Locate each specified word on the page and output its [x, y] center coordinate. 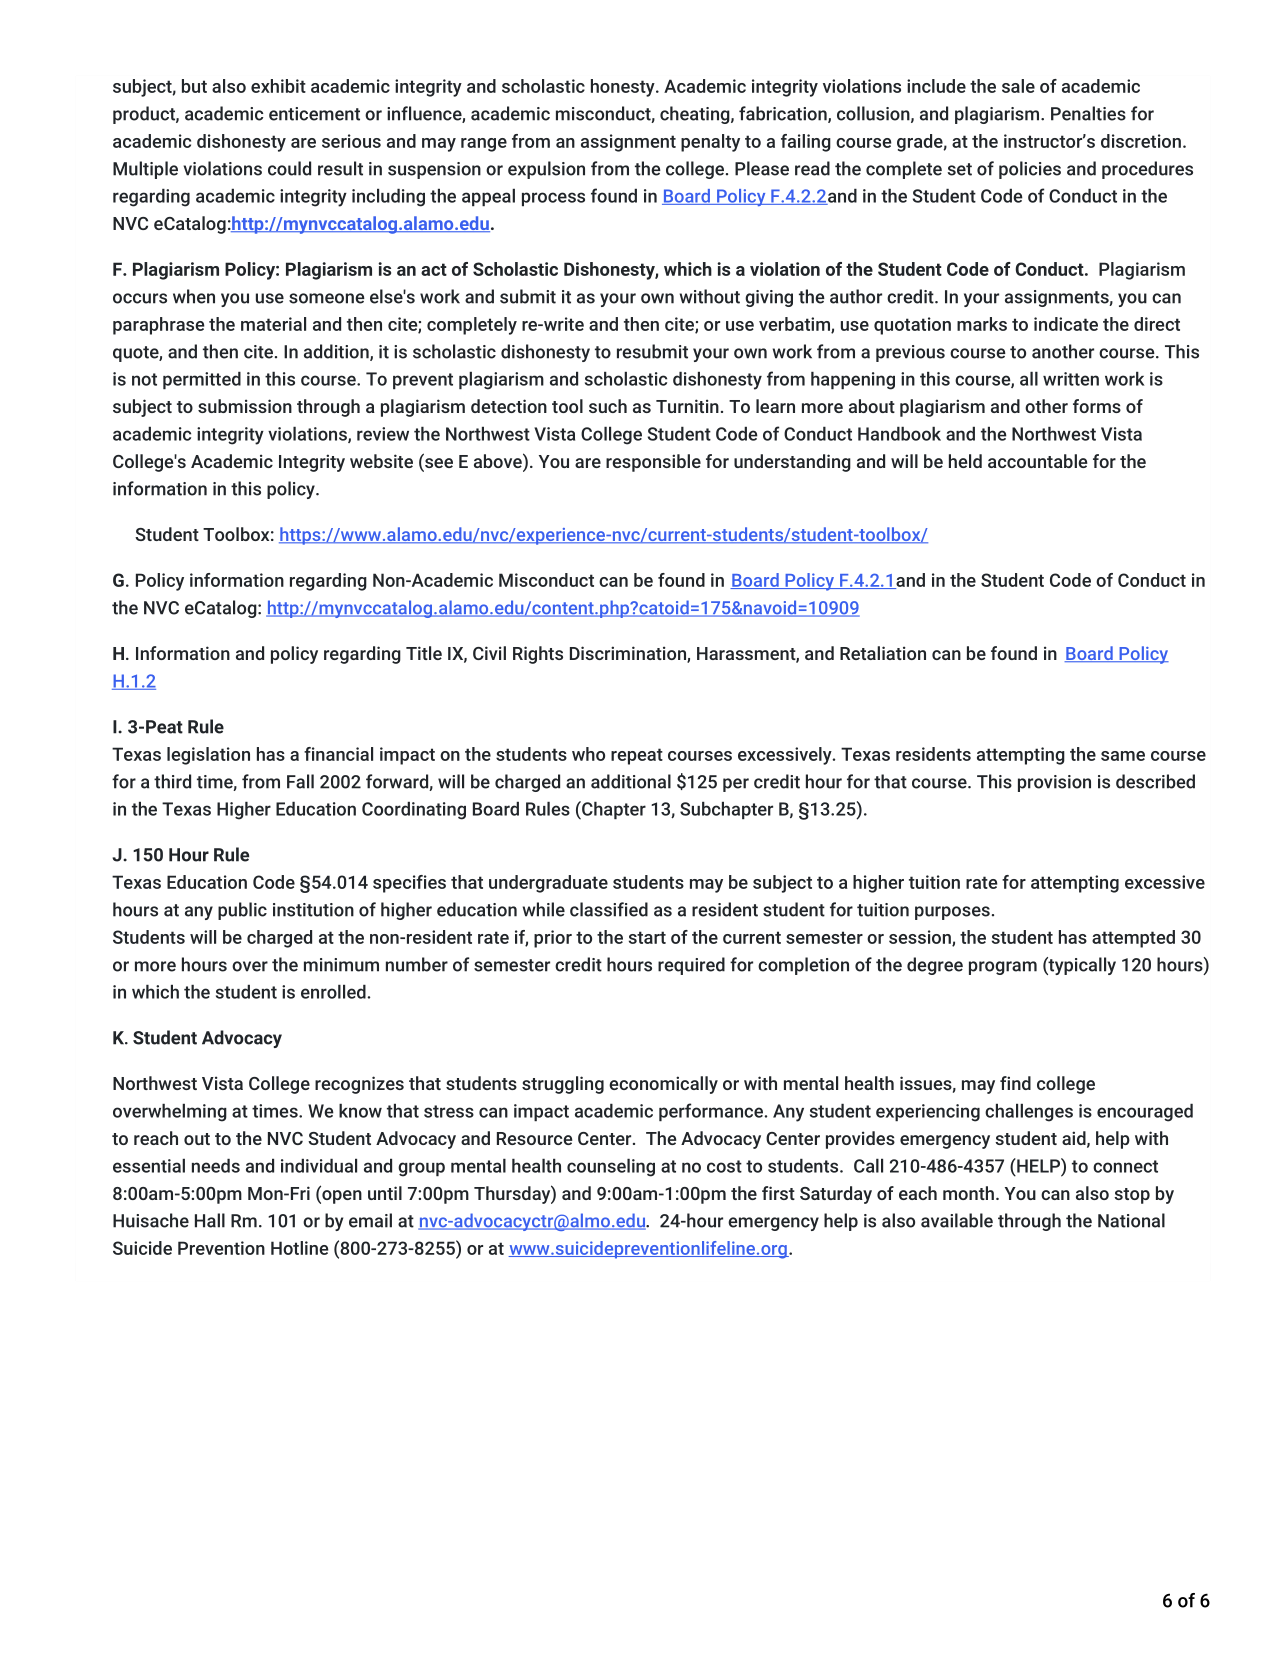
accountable [1037, 461]
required [691, 966]
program [1003, 968]
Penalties [1088, 113]
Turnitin [687, 406]
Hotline [299, 1248]
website [381, 461]
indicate [1066, 324]
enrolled [334, 992]
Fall [300, 781]
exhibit [278, 86]
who [588, 754]
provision [1054, 783]
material [273, 324]
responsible [653, 463]
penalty [710, 143]
